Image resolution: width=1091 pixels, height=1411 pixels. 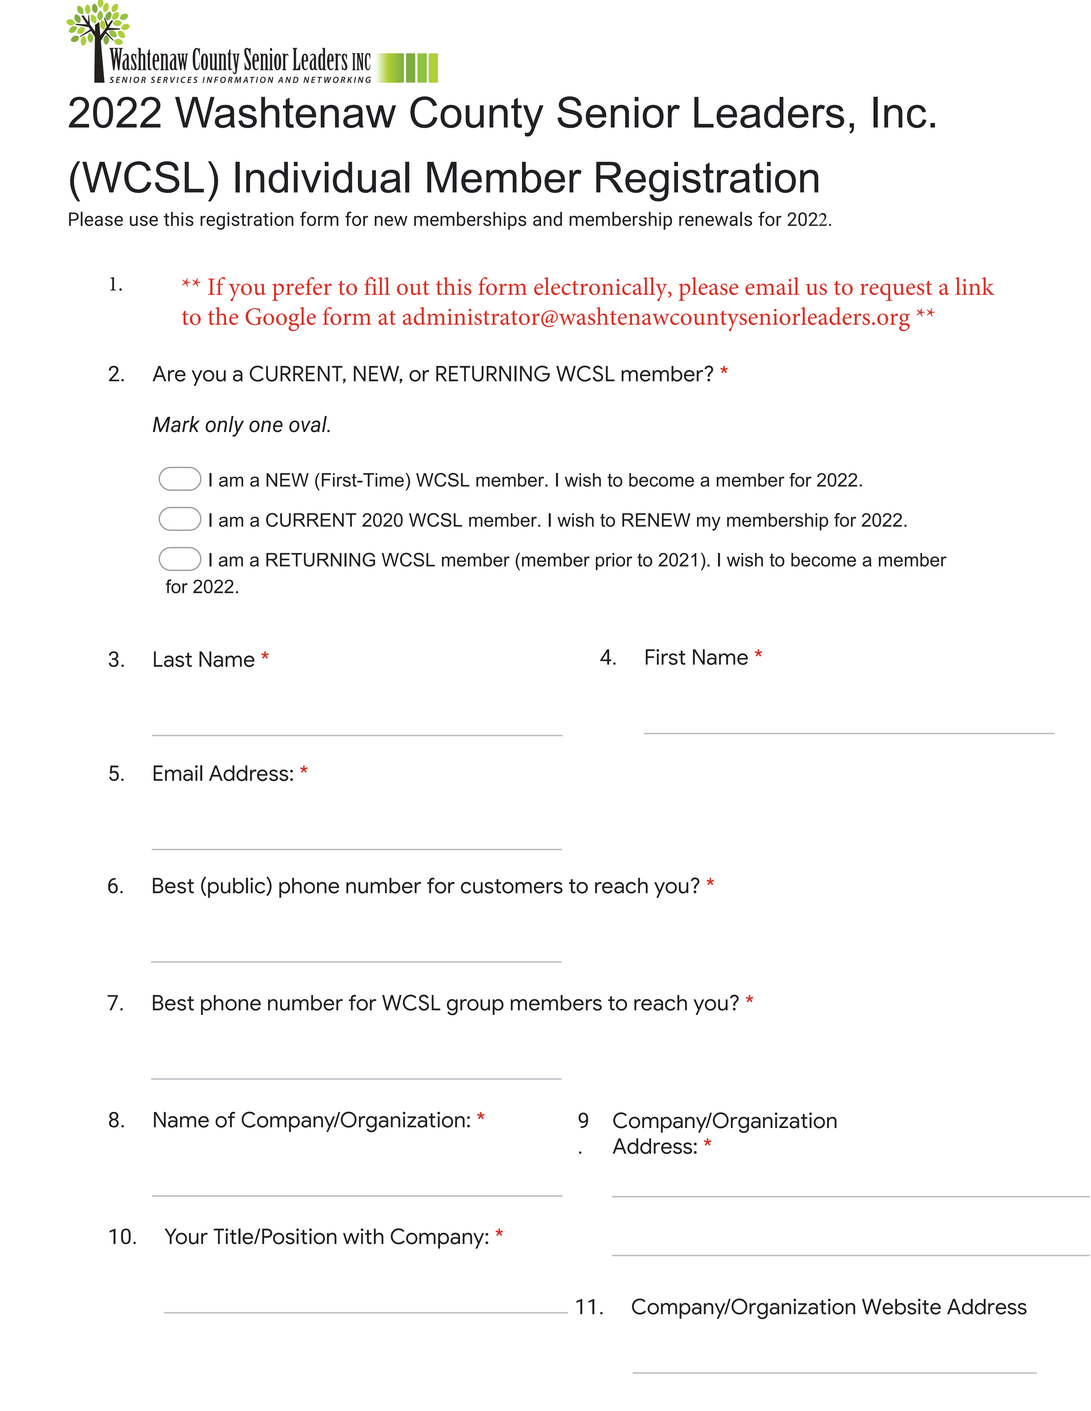 What do you see at coordinates (309, 424) in the image?
I see `oval` at bounding box center [309, 424].
